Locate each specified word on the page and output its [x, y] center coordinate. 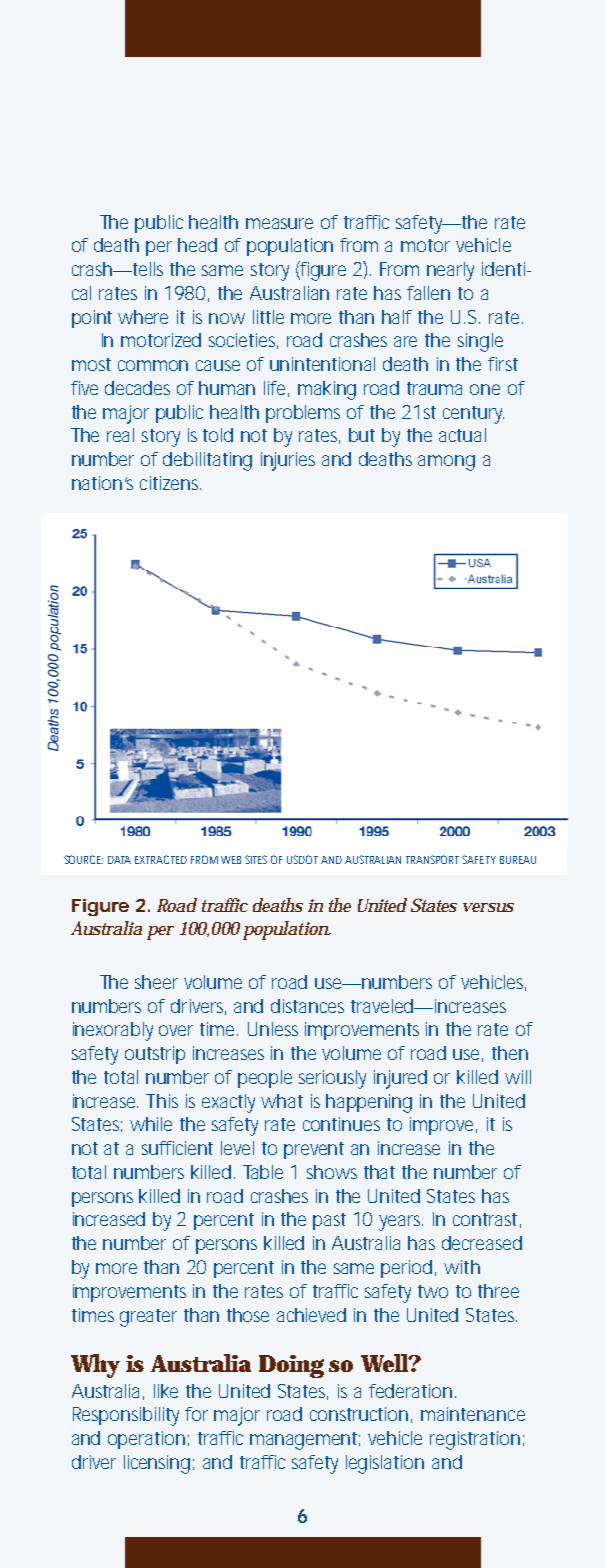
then [510, 1053]
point [92, 319]
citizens [170, 483]
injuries [288, 461]
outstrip [155, 1055]
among [446, 463]
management [305, 1441]
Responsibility [126, 1416]
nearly [450, 271]
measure [279, 223]
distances [307, 1006]
